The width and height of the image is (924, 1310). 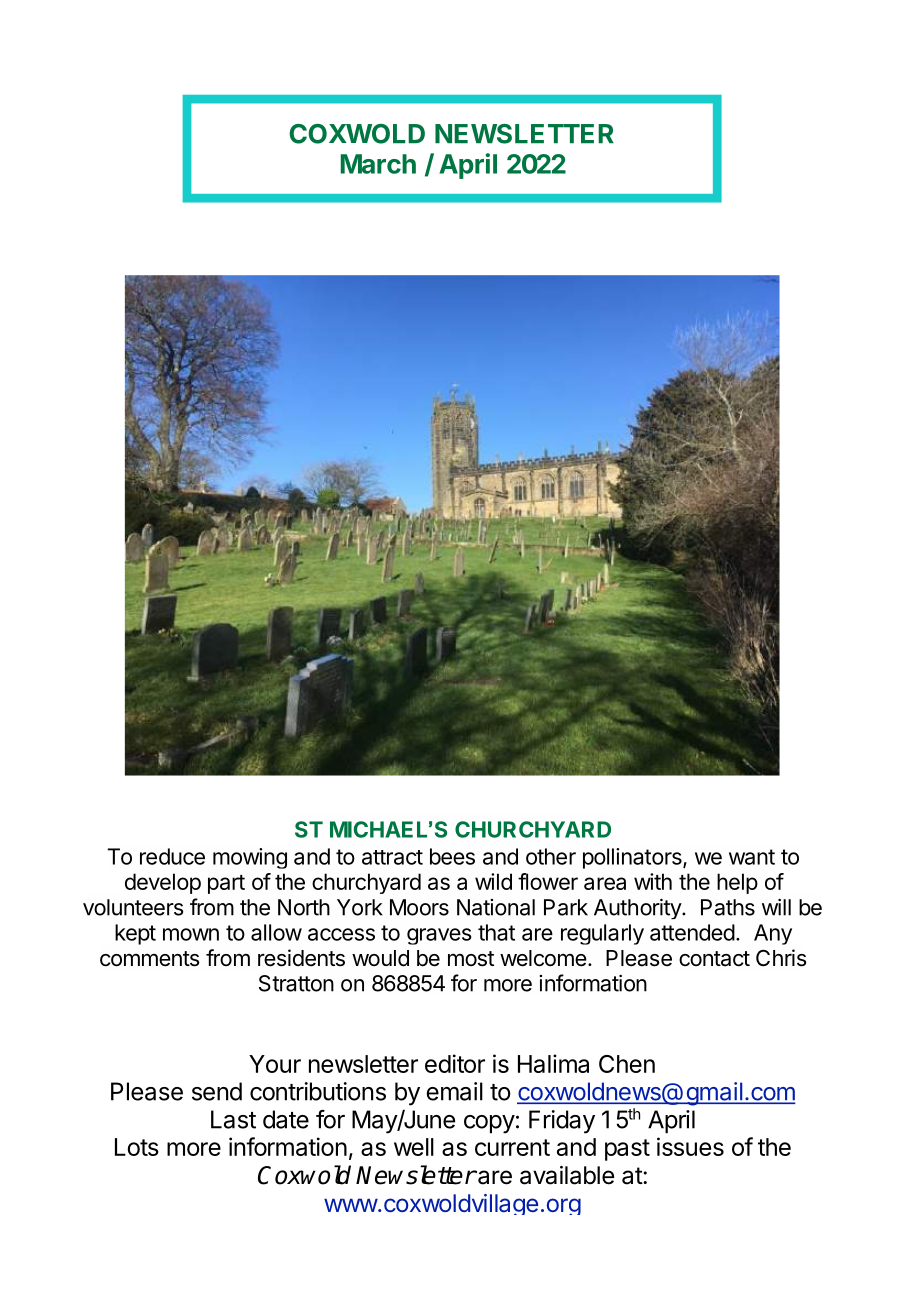 What do you see at coordinates (452, 856) in the image?
I see `bees` at bounding box center [452, 856].
